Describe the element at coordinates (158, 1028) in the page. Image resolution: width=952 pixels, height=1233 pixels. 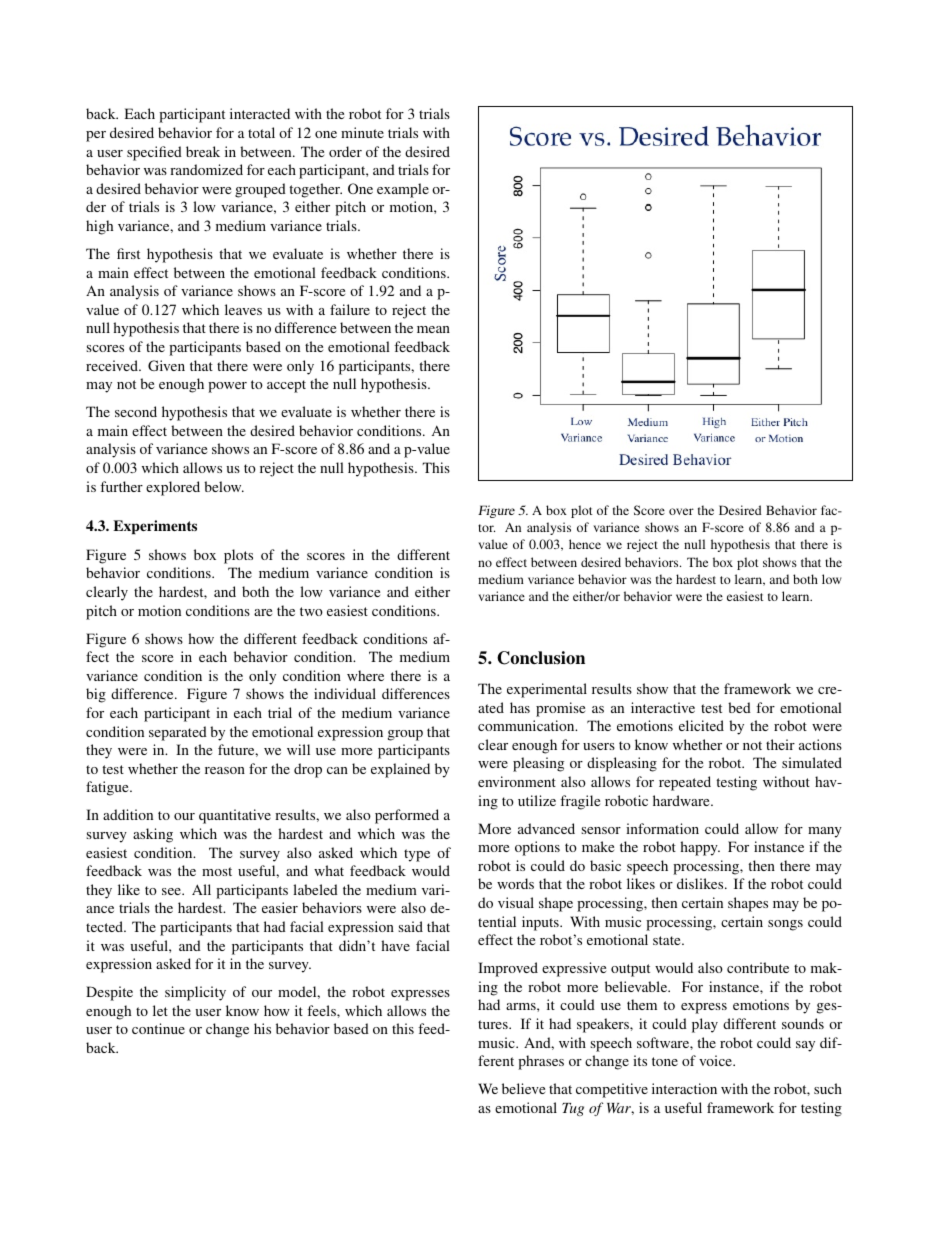
I see `continue` at that location.
